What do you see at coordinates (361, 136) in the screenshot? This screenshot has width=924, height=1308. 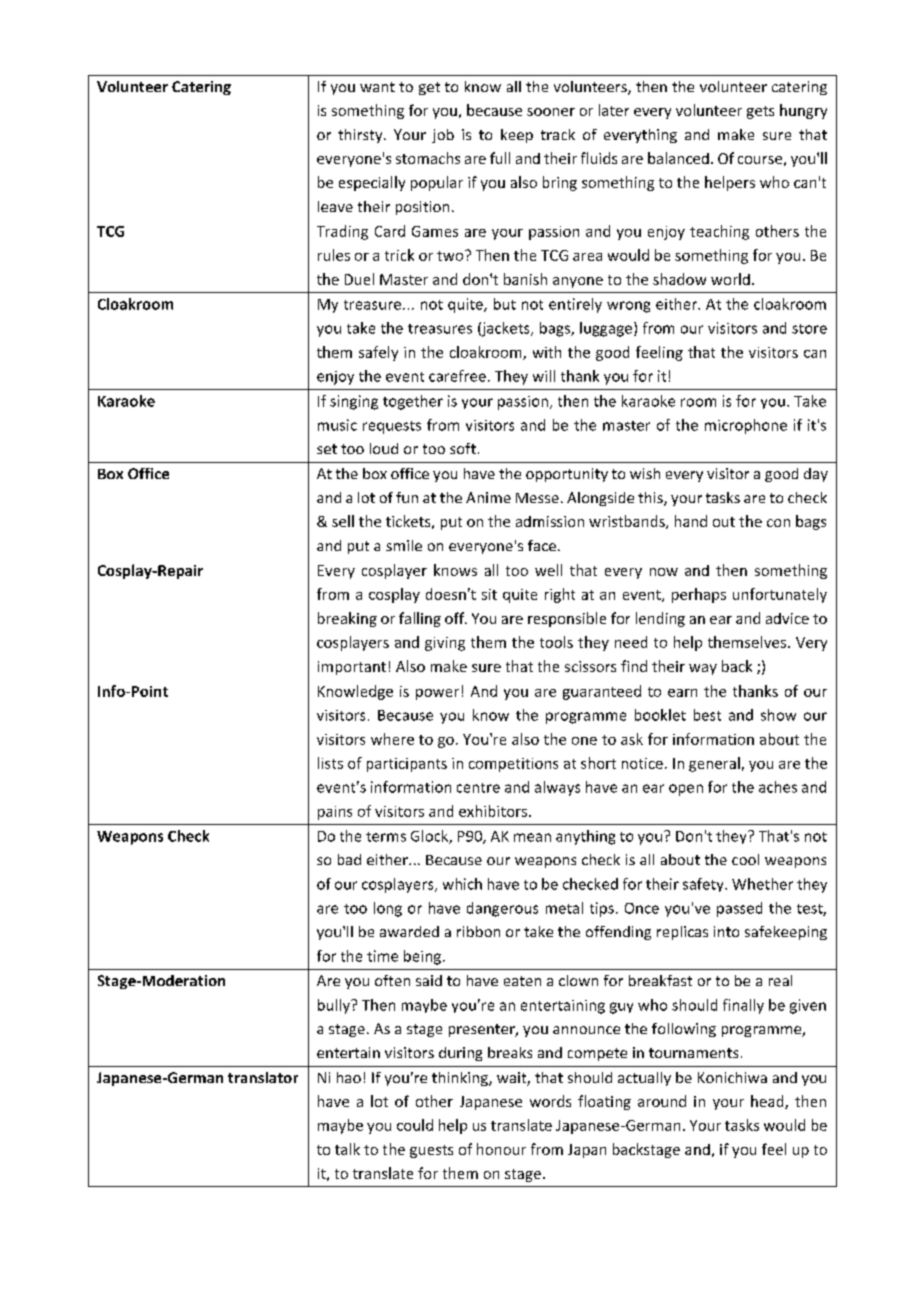 I see `thirsty` at bounding box center [361, 136].
